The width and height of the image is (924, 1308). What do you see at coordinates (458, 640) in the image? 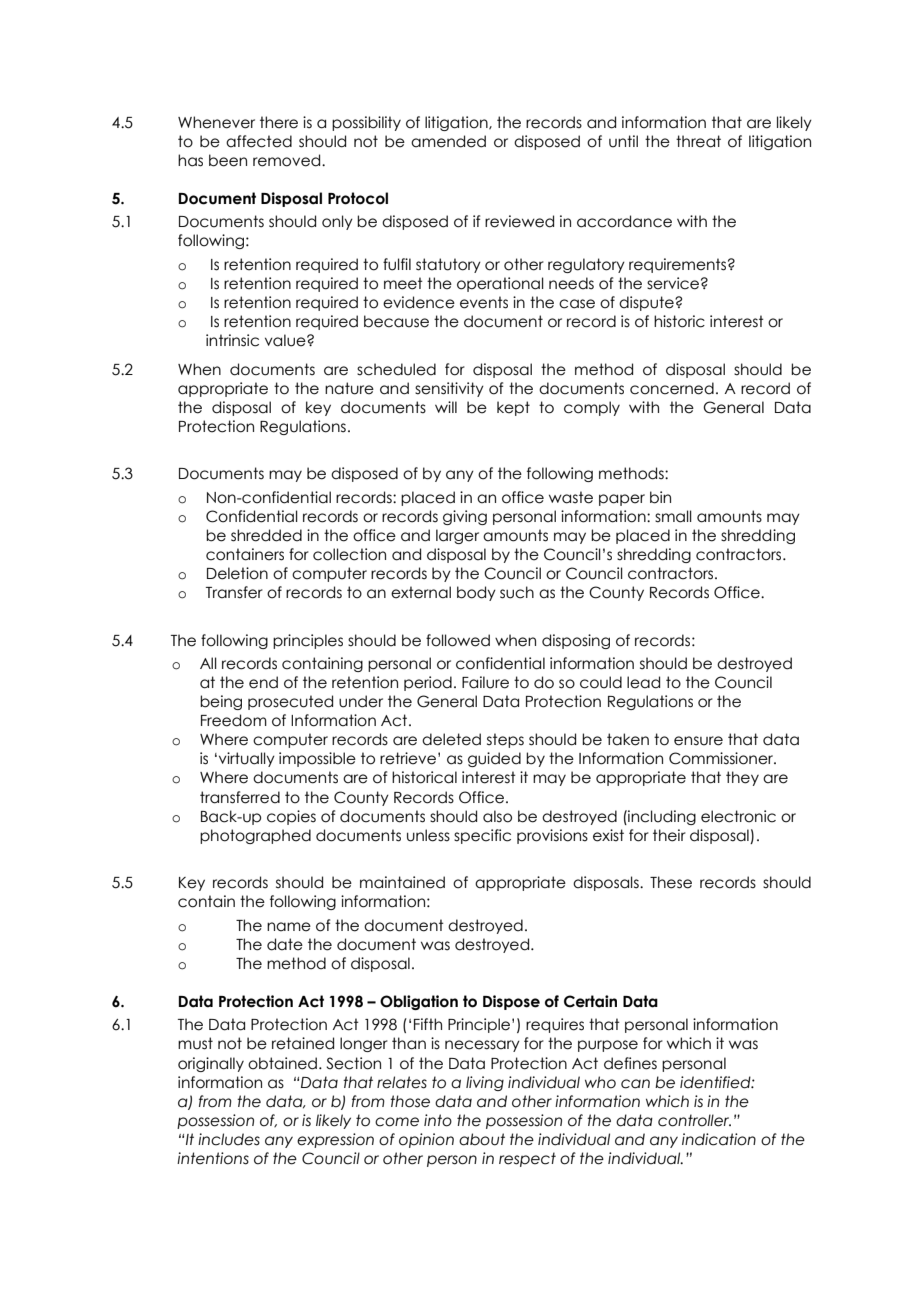
I see `followed` at bounding box center [458, 640].
